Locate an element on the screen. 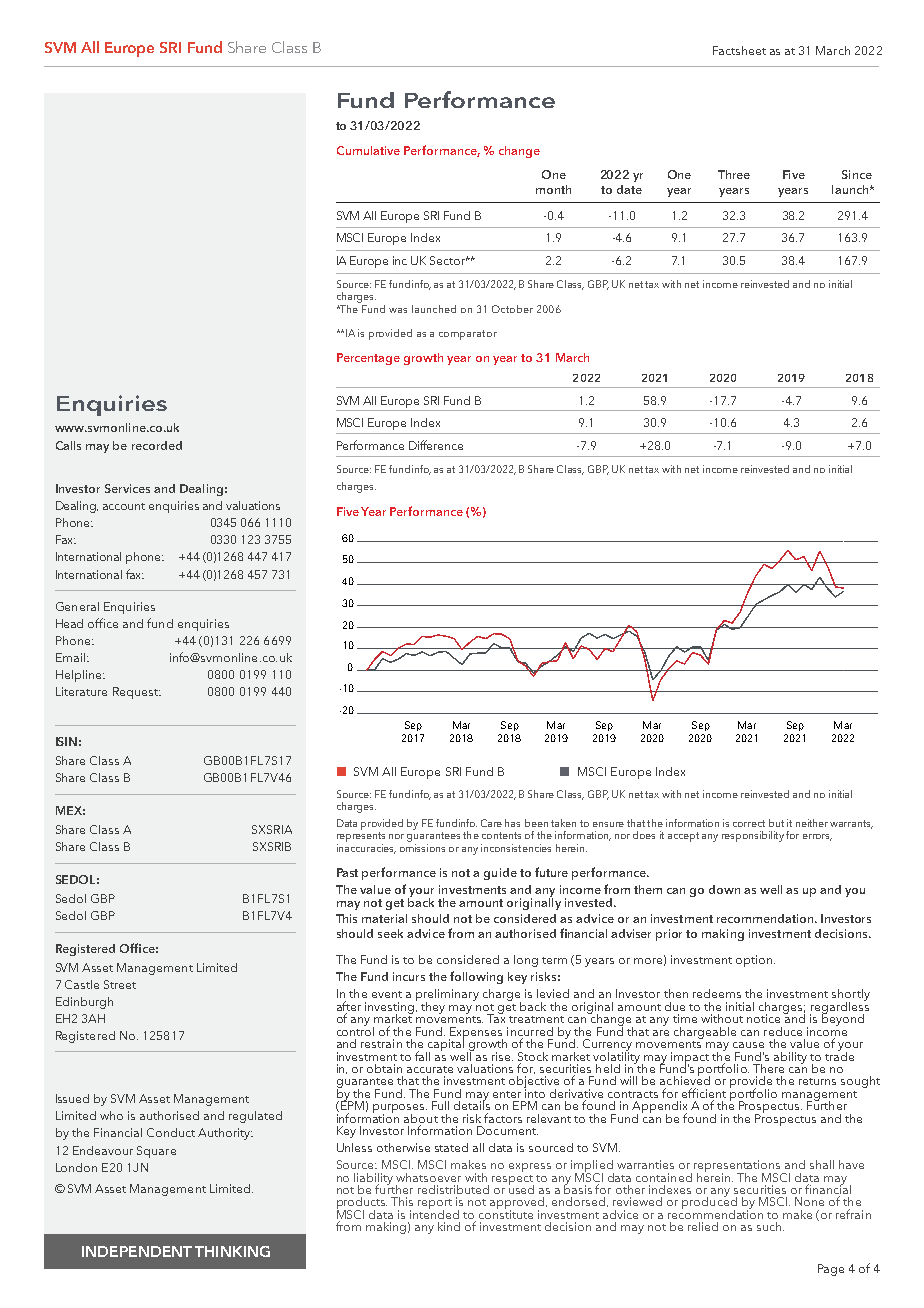  Street is located at coordinates (120, 984).
